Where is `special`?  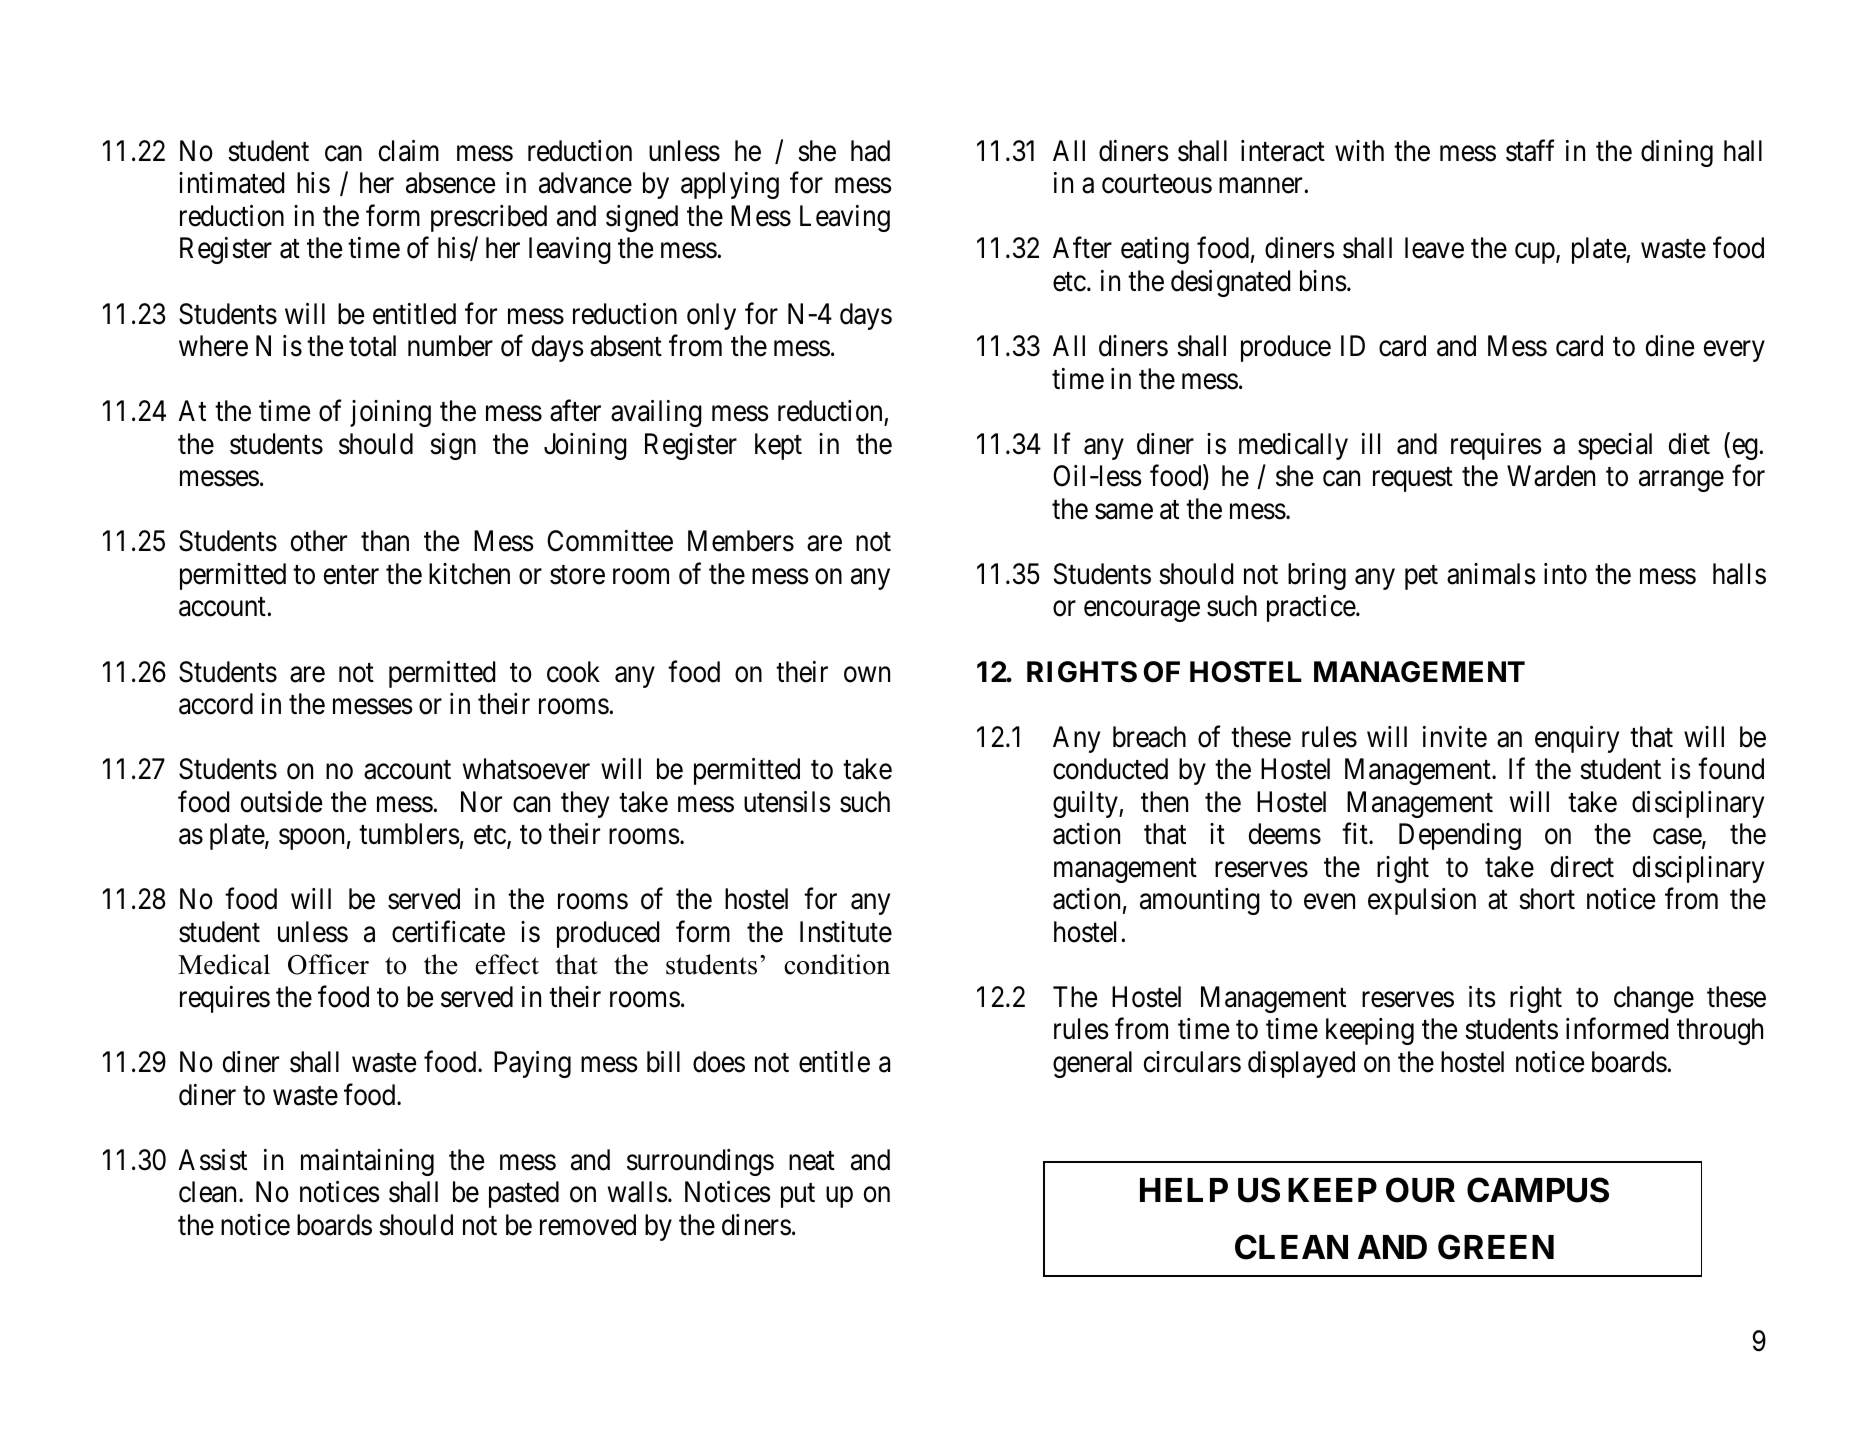
special is located at coordinates (1615, 446).
